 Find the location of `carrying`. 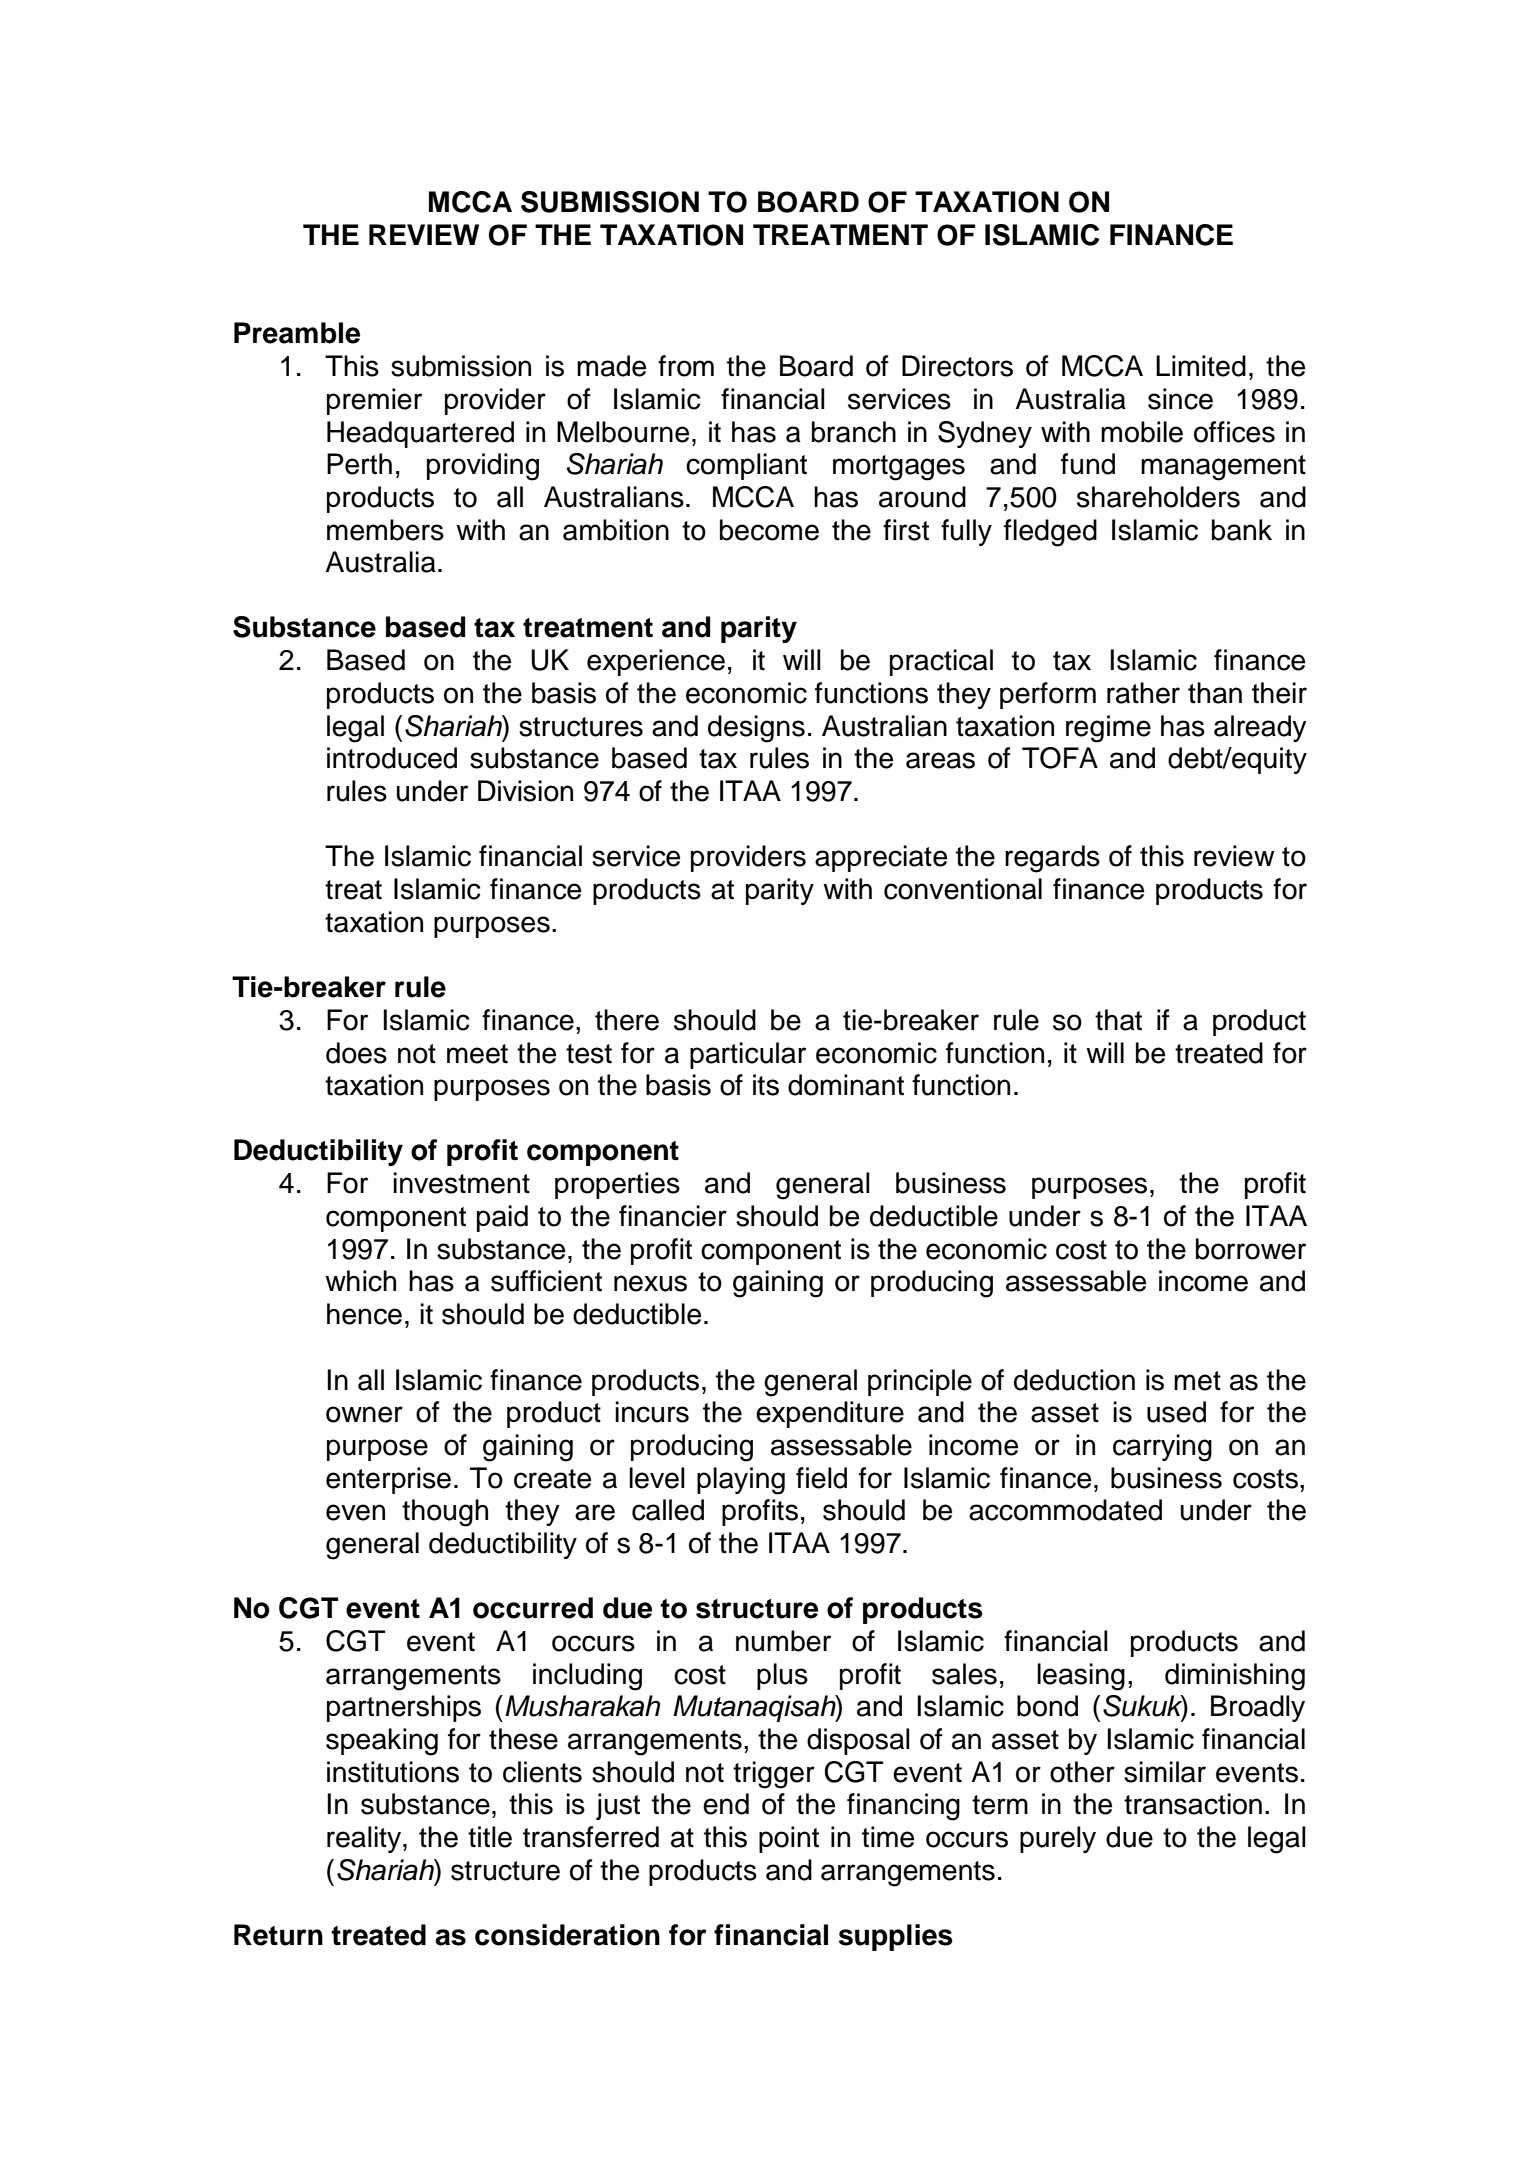

carrying is located at coordinates (1162, 1448).
